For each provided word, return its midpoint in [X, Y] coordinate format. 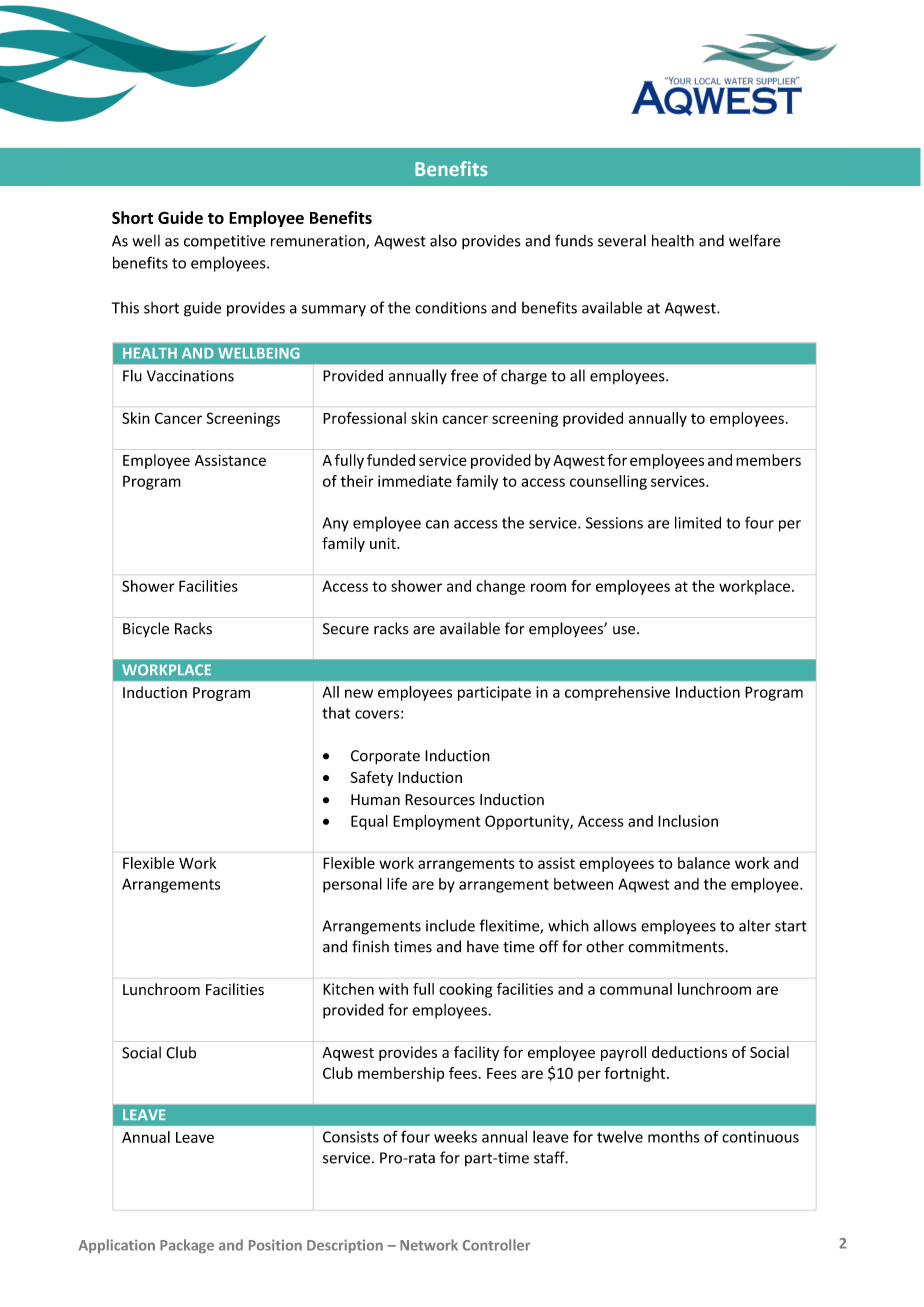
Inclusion [688, 821]
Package [187, 1246]
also [443, 240]
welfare [755, 240]
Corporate [385, 757]
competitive [224, 242]
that [336, 713]
